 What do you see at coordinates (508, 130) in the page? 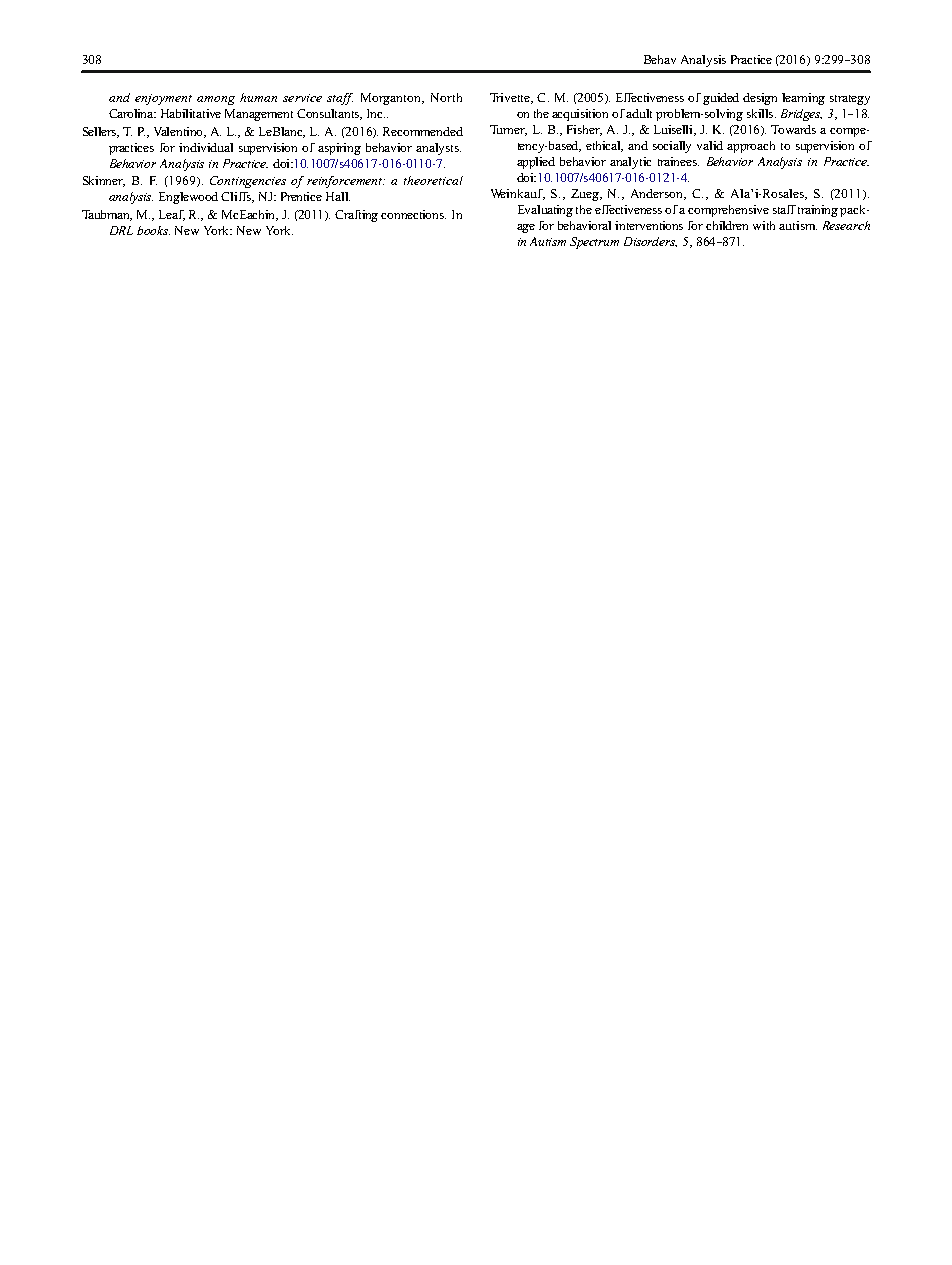
I see `Turner` at bounding box center [508, 130].
